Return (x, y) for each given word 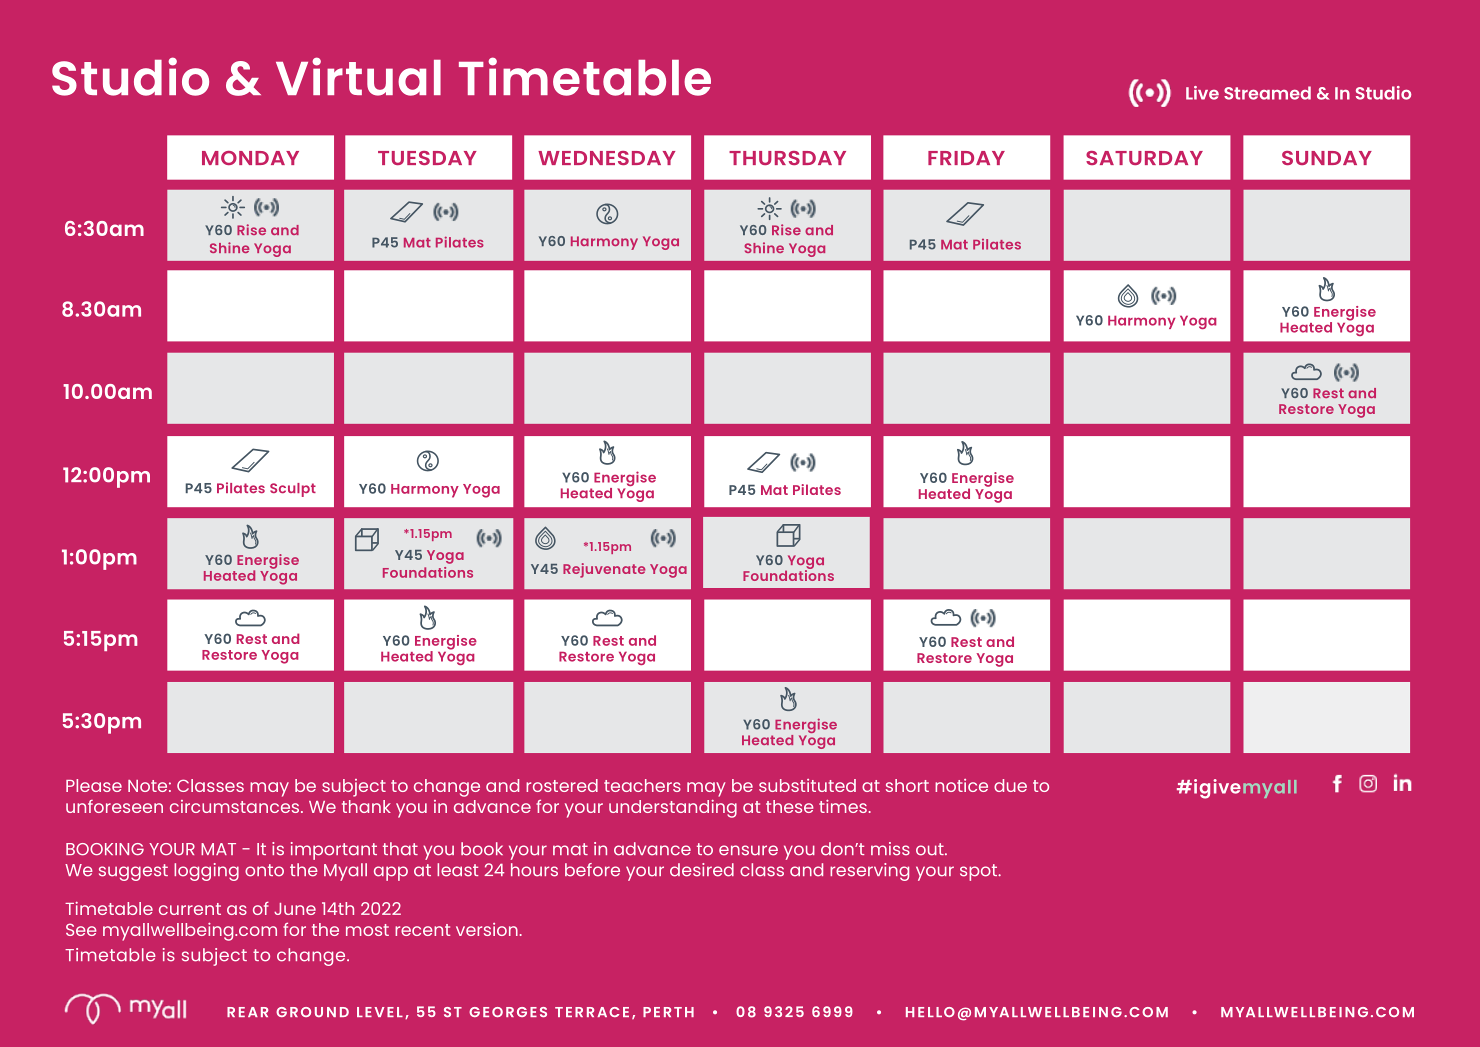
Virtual (358, 76)
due (1010, 785)
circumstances (236, 806)
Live (1202, 93)
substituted (807, 785)
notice (961, 785)
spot (980, 872)
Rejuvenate (604, 570)
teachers (642, 785)
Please (94, 785)
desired (702, 870)
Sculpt (293, 490)
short (907, 785)
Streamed (1267, 93)
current (190, 909)
